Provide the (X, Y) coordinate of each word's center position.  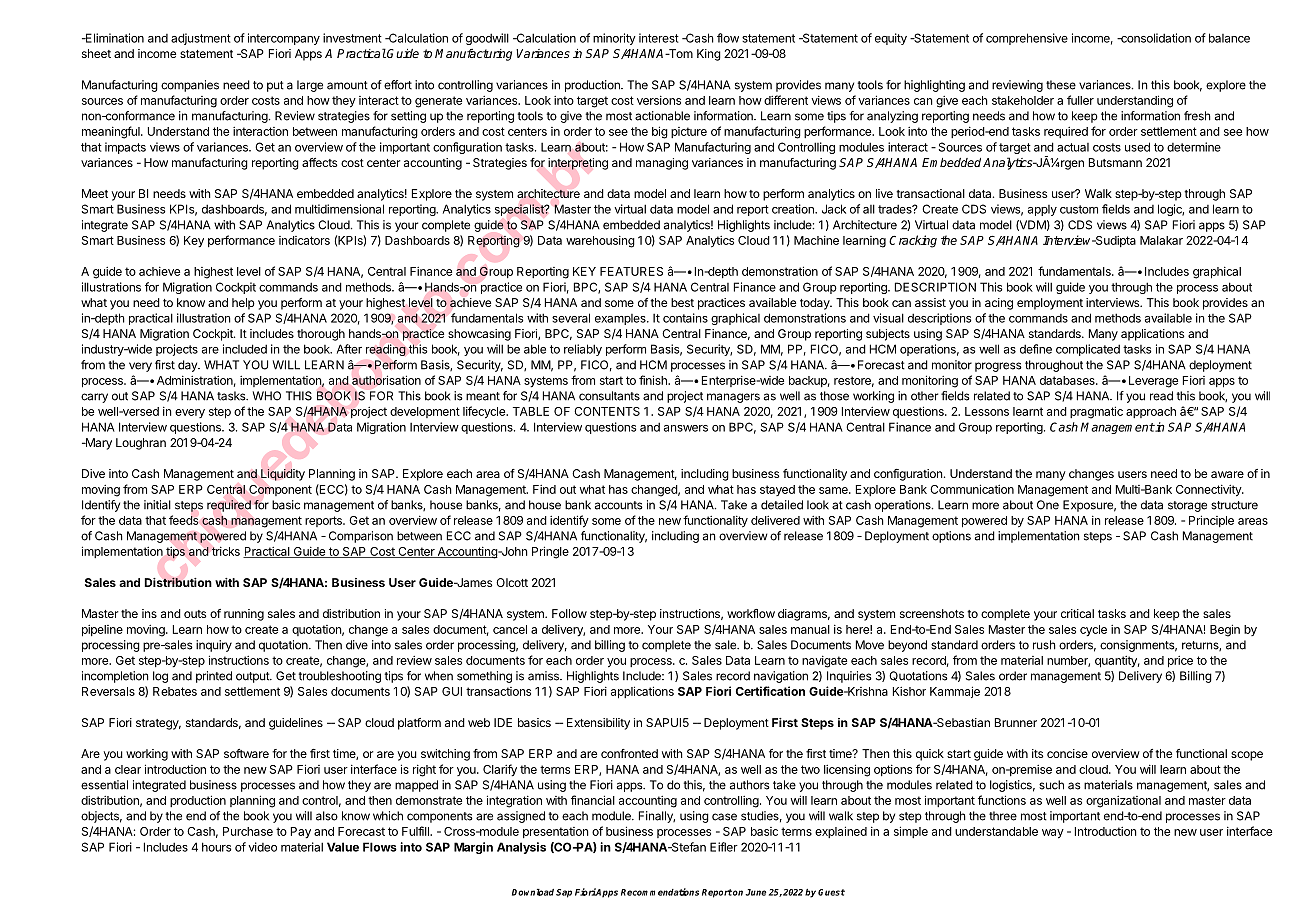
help (243, 304)
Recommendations (660, 892)
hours (216, 847)
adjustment (201, 39)
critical (1077, 613)
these (1061, 85)
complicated (1088, 350)
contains (685, 318)
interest (659, 38)
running (244, 615)
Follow (569, 613)
